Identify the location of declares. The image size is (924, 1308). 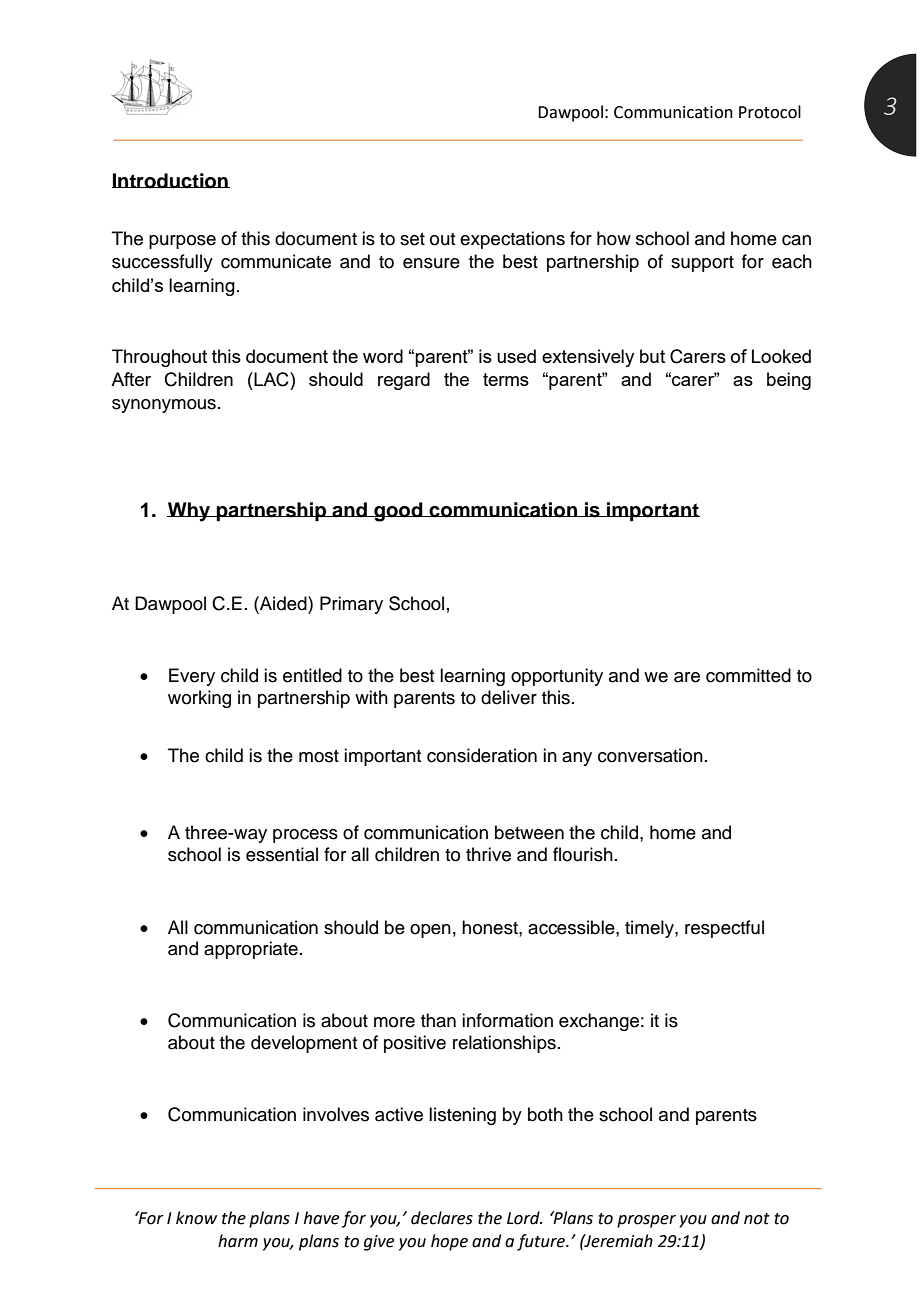
(442, 1218).
